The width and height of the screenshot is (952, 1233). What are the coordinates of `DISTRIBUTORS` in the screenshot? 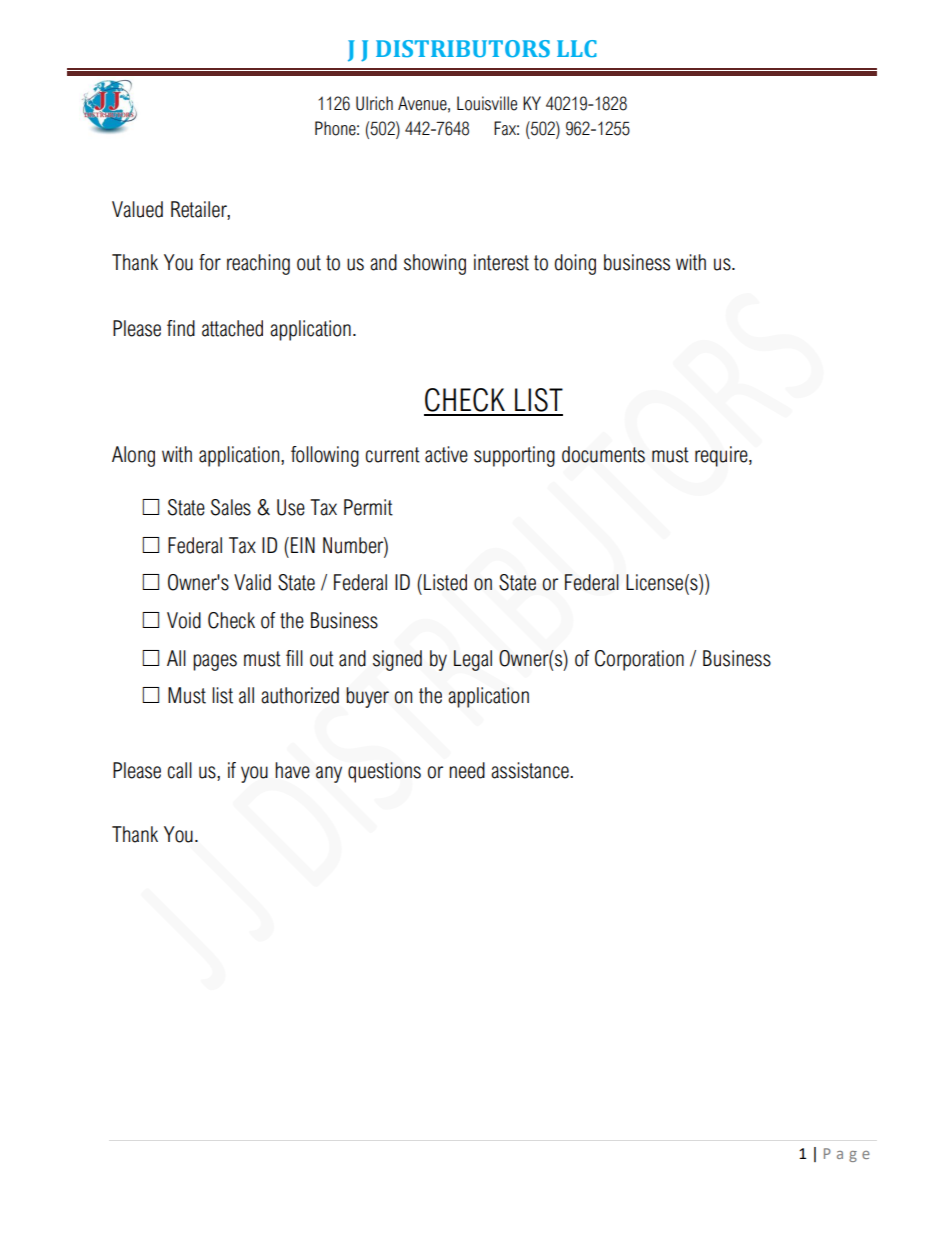 It's located at (463, 49).
